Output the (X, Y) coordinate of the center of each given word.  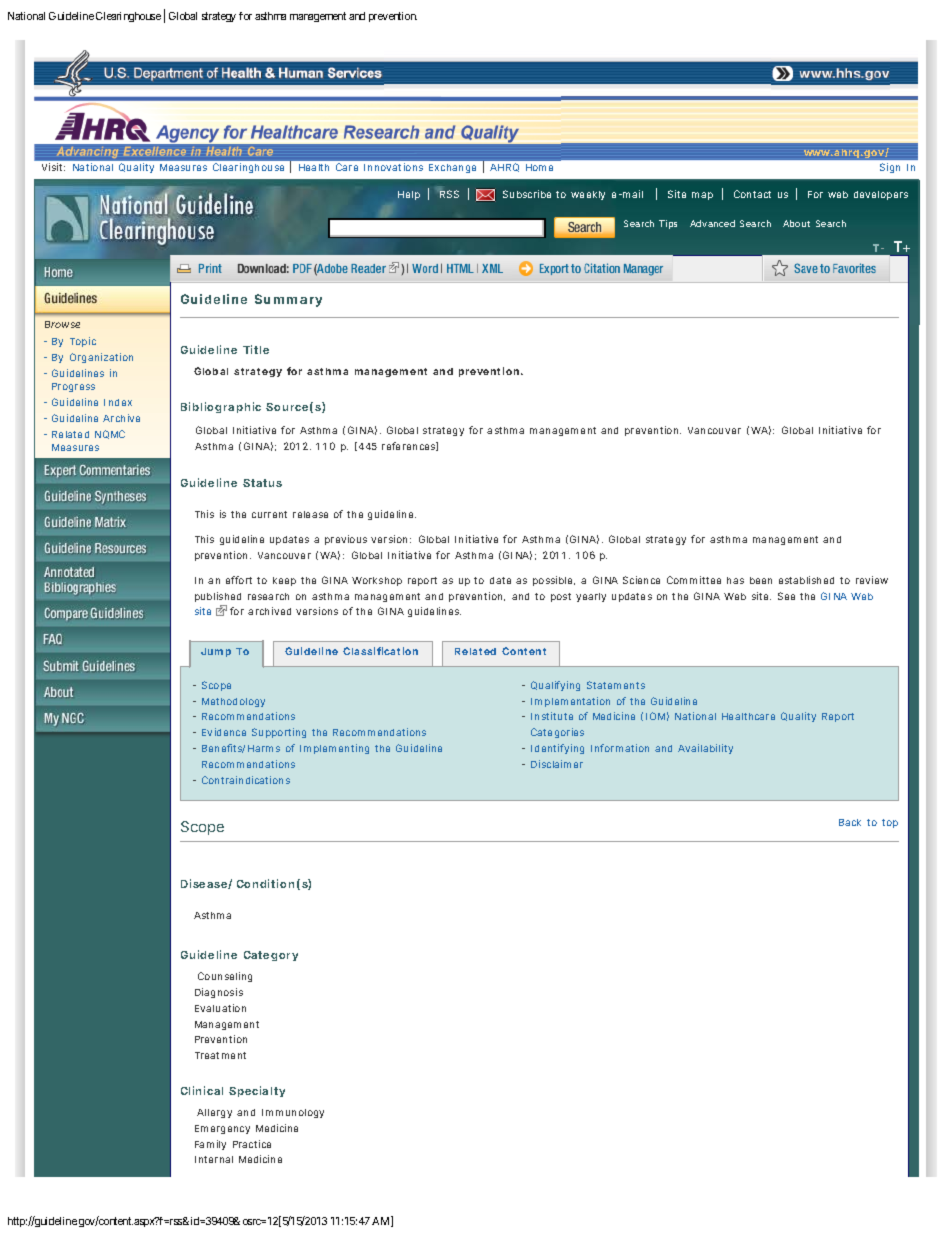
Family (210, 1145)
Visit (53, 167)
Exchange (452, 168)
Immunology (293, 1113)
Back (850, 822)
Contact (752, 194)
